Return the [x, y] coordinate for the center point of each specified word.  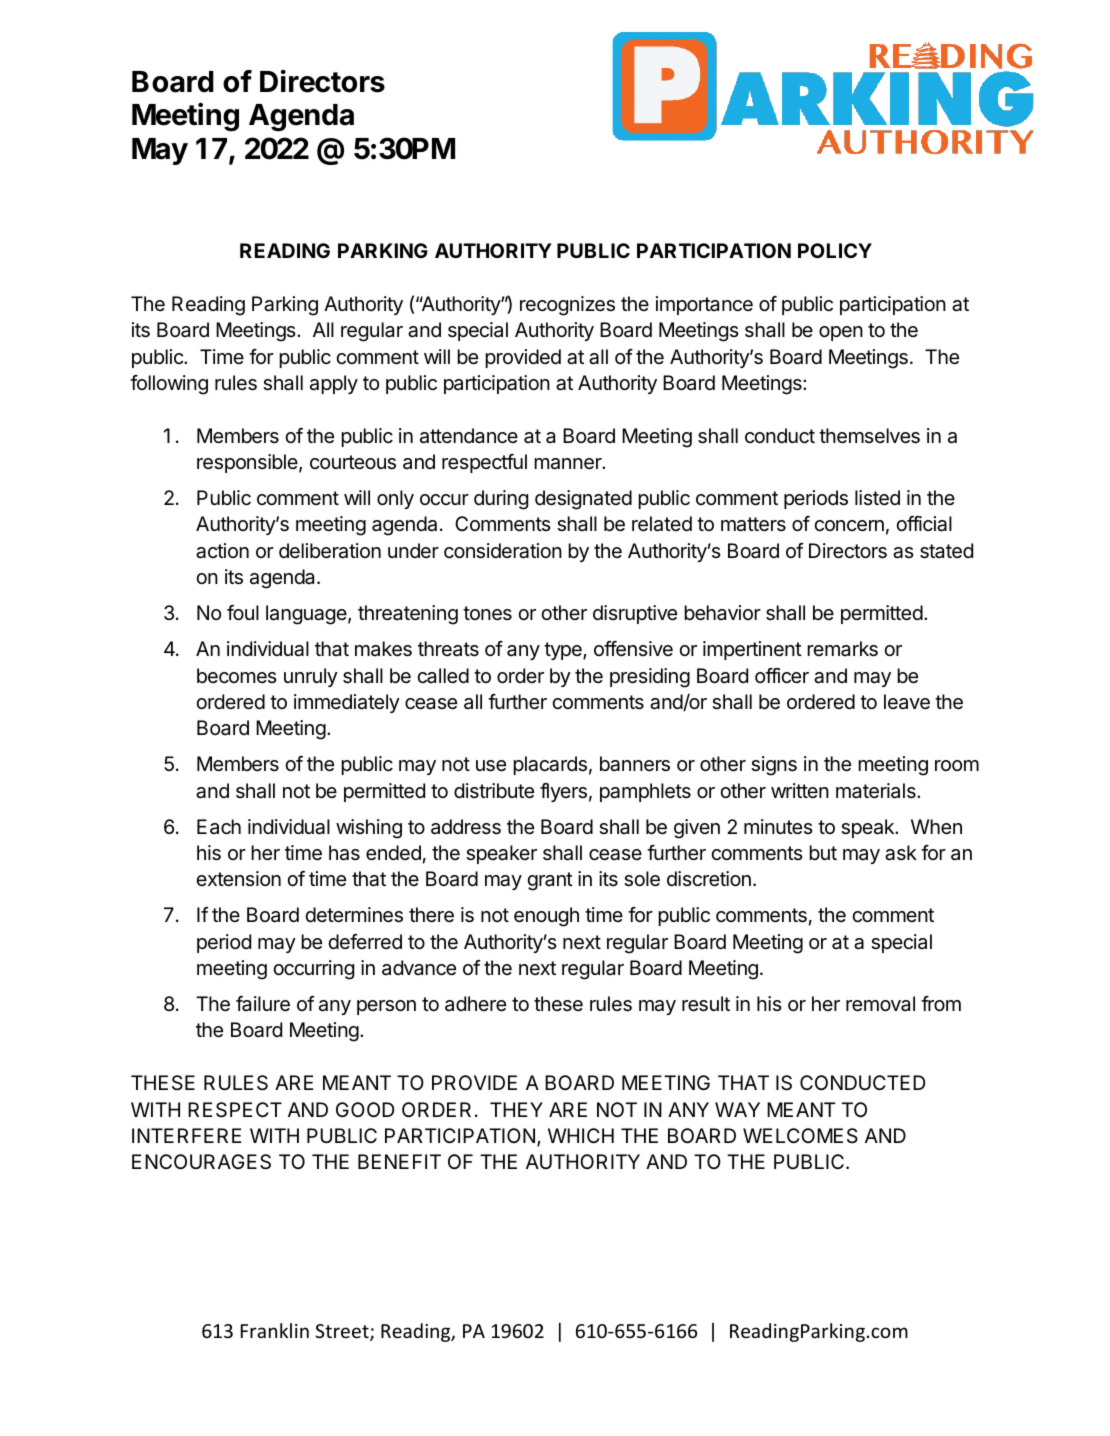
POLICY [835, 250]
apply [334, 384]
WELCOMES [800, 1136]
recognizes [567, 306]
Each [219, 827]
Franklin [275, 1330]
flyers [563, 792]
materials [877, 791]
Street [343, 1332]
